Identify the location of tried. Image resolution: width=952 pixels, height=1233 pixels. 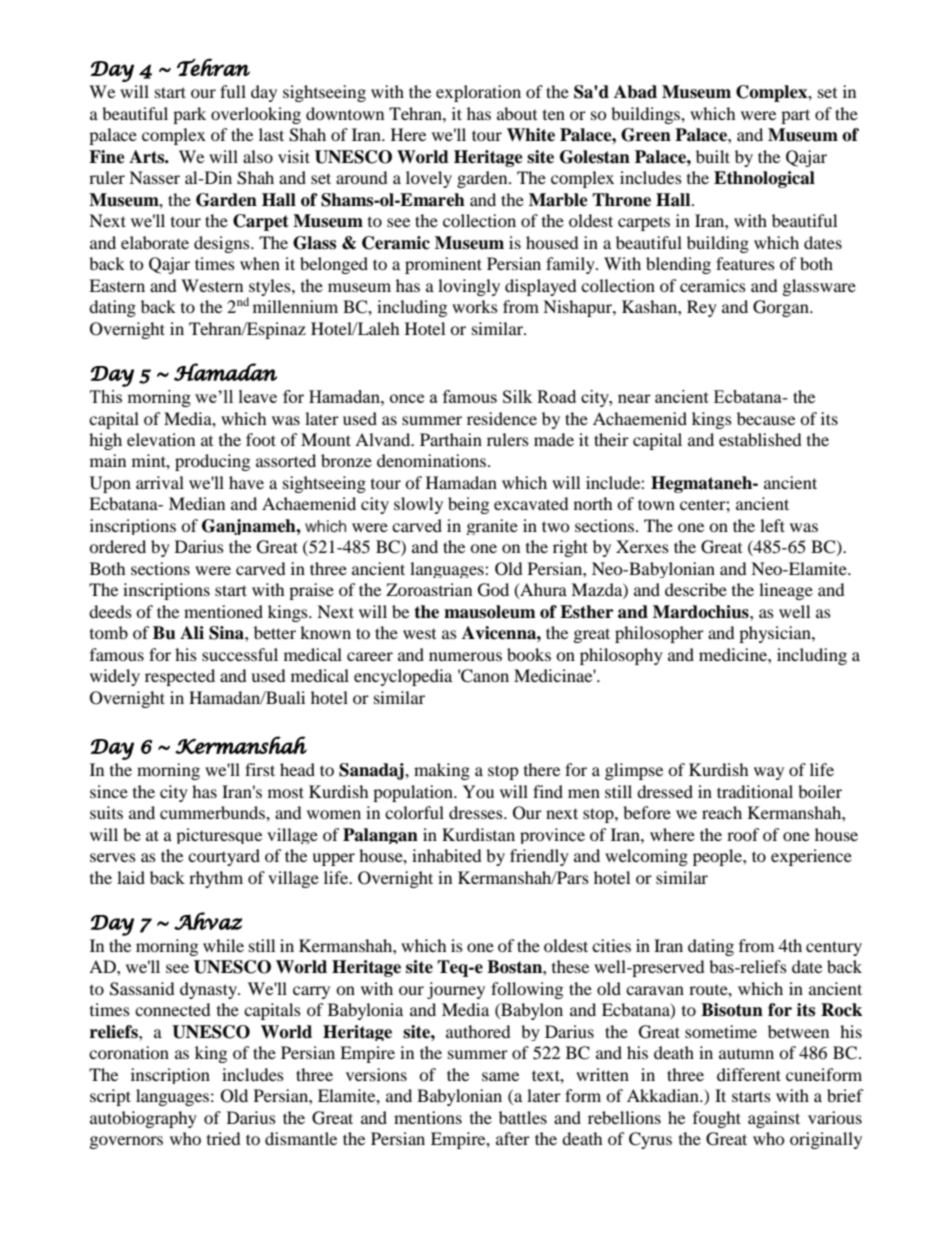
(224, 1138).
